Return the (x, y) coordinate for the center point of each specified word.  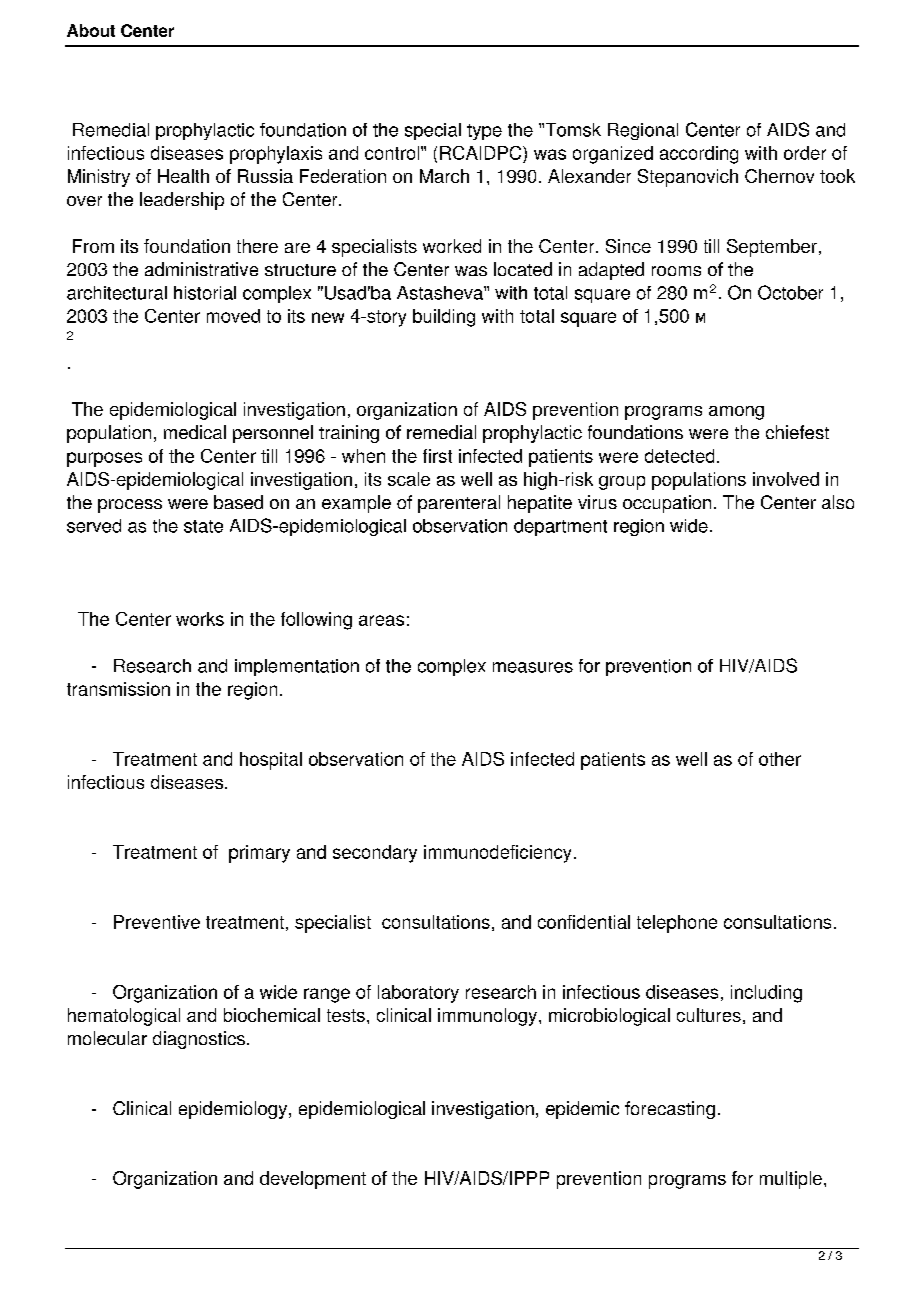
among (736, 413)
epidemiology (234, 1110)
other (780, 759)
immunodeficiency (497, 854)
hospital (271, 761)
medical (195, 432)
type (484, 132)
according (699, 155)
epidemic (582, 1110)
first (437, 456)
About (91, 30)
